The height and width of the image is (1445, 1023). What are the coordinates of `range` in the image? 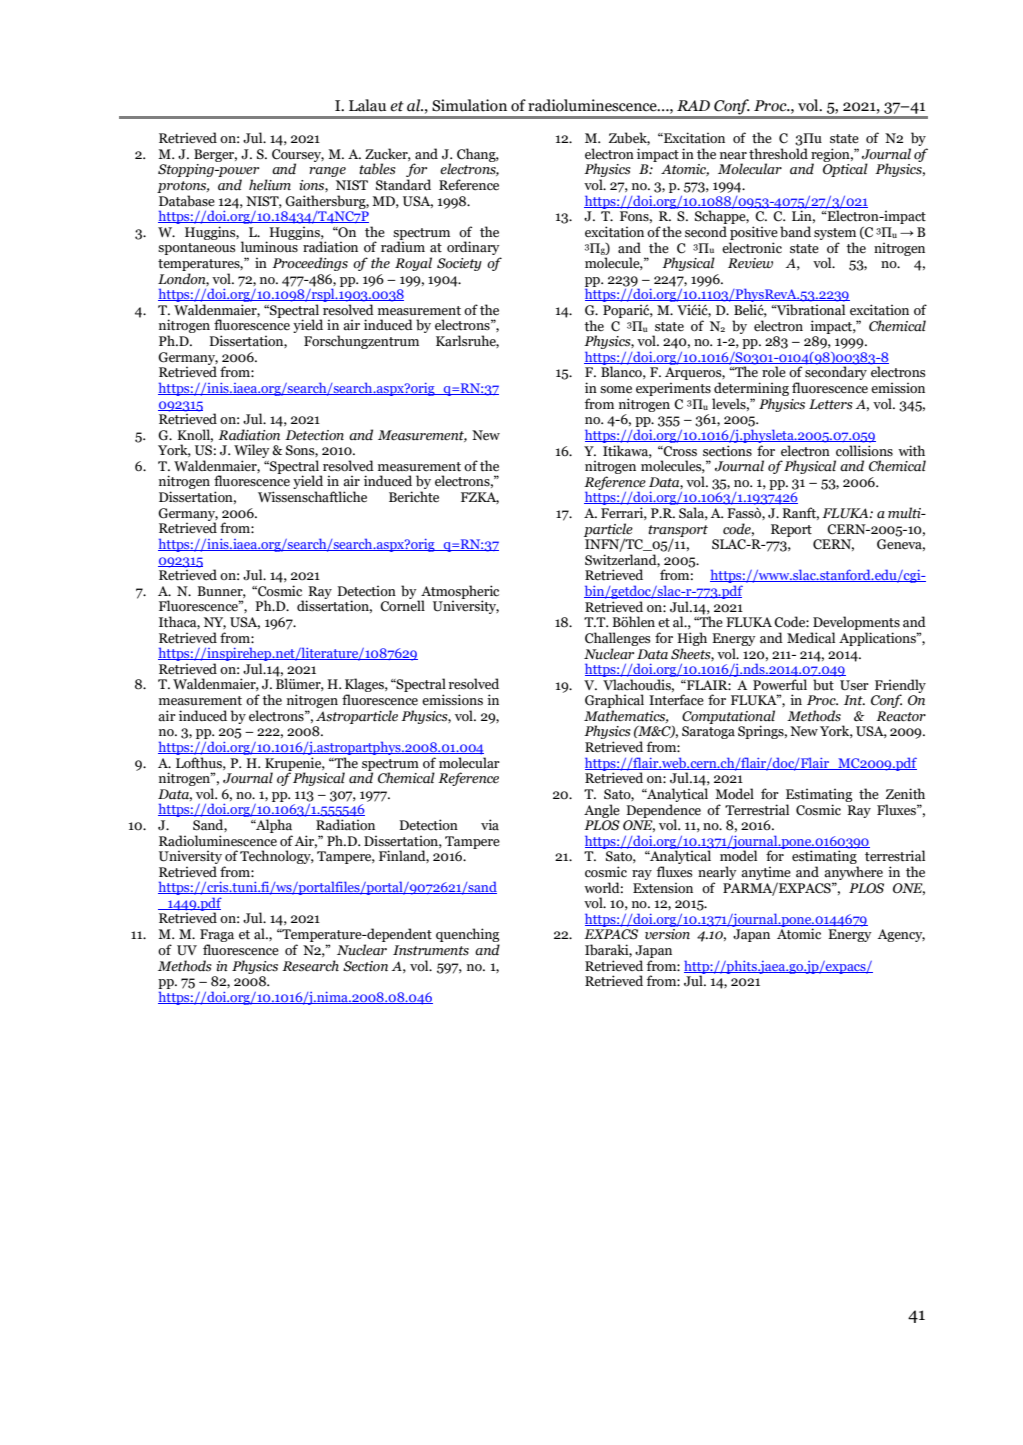 It's located at (327, 172).
